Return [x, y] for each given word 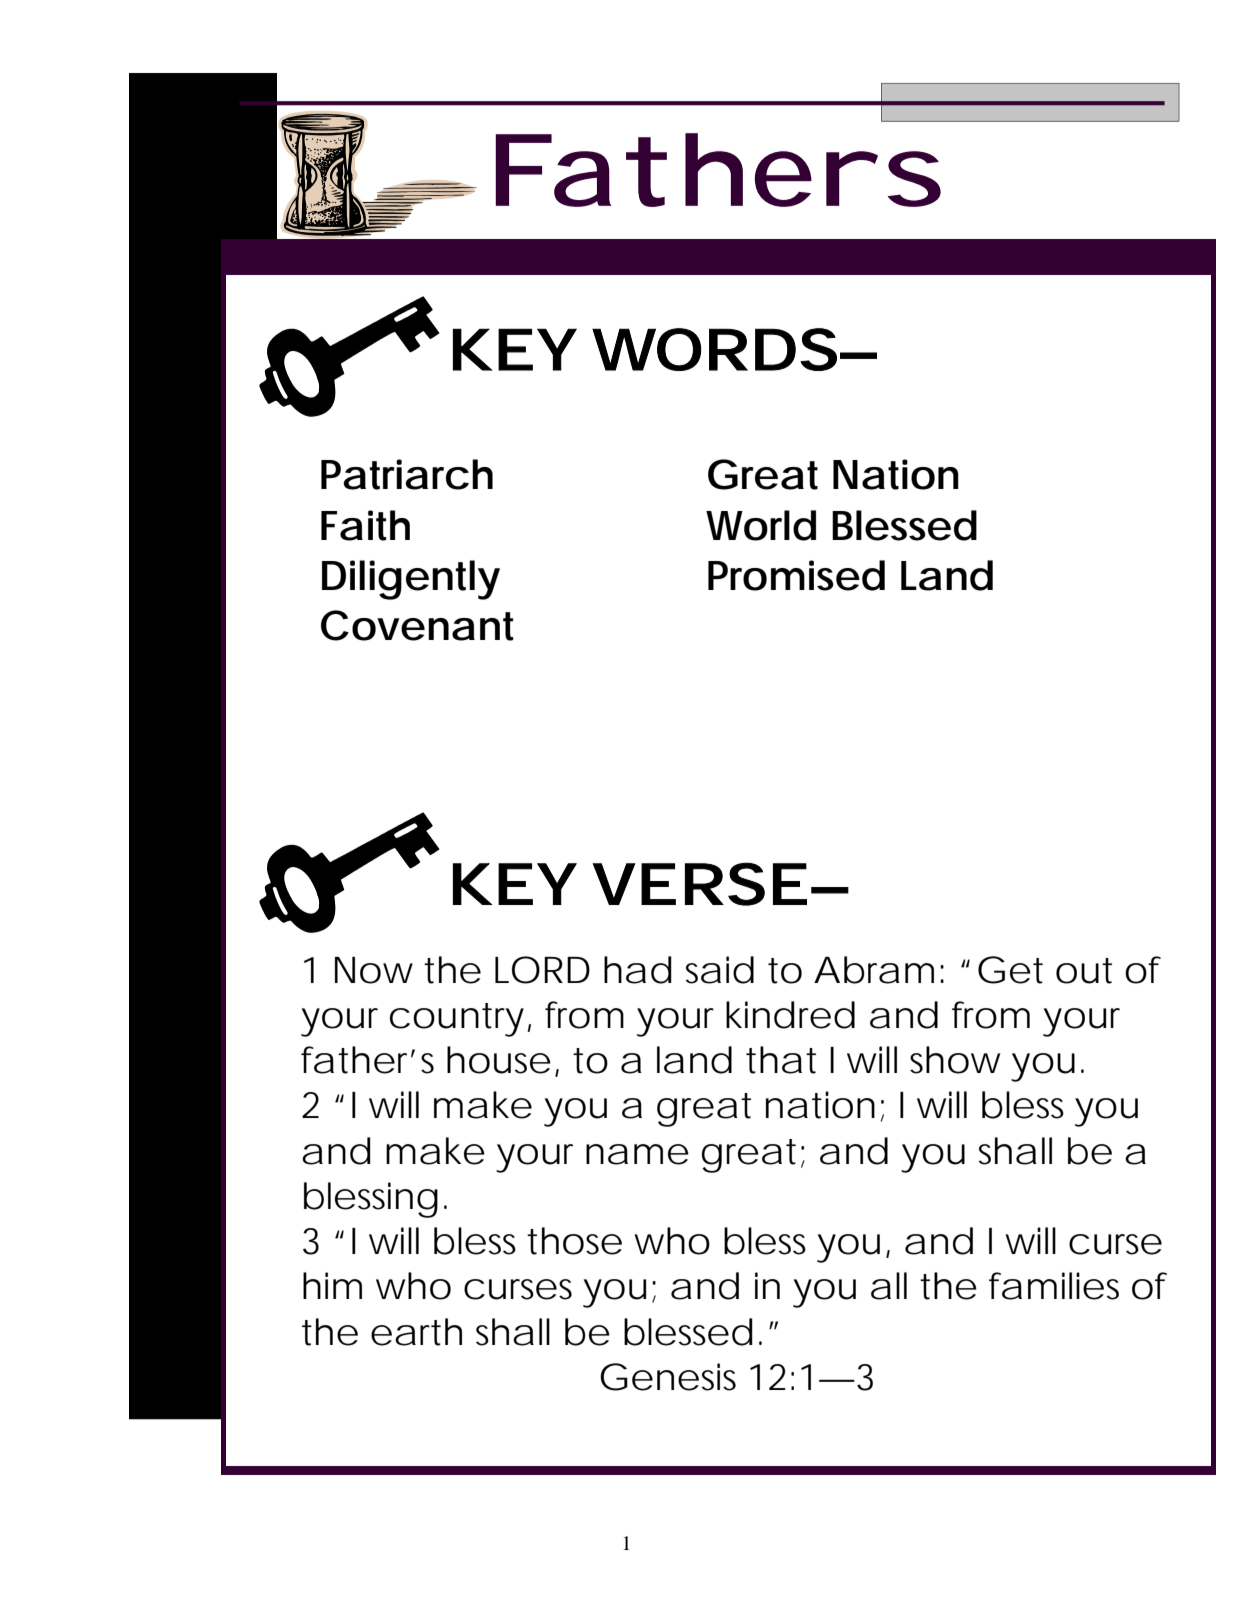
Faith [365, 525]
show [955, 1060]
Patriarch [407, 474]
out [1084, 971]
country [457, 1020]
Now [374, 970]
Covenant [417, 625]
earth [416, 1332]
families [1054, 1286]
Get [1010, 970]
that [781, 1060]
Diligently [411, 580]
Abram [874, 970]
